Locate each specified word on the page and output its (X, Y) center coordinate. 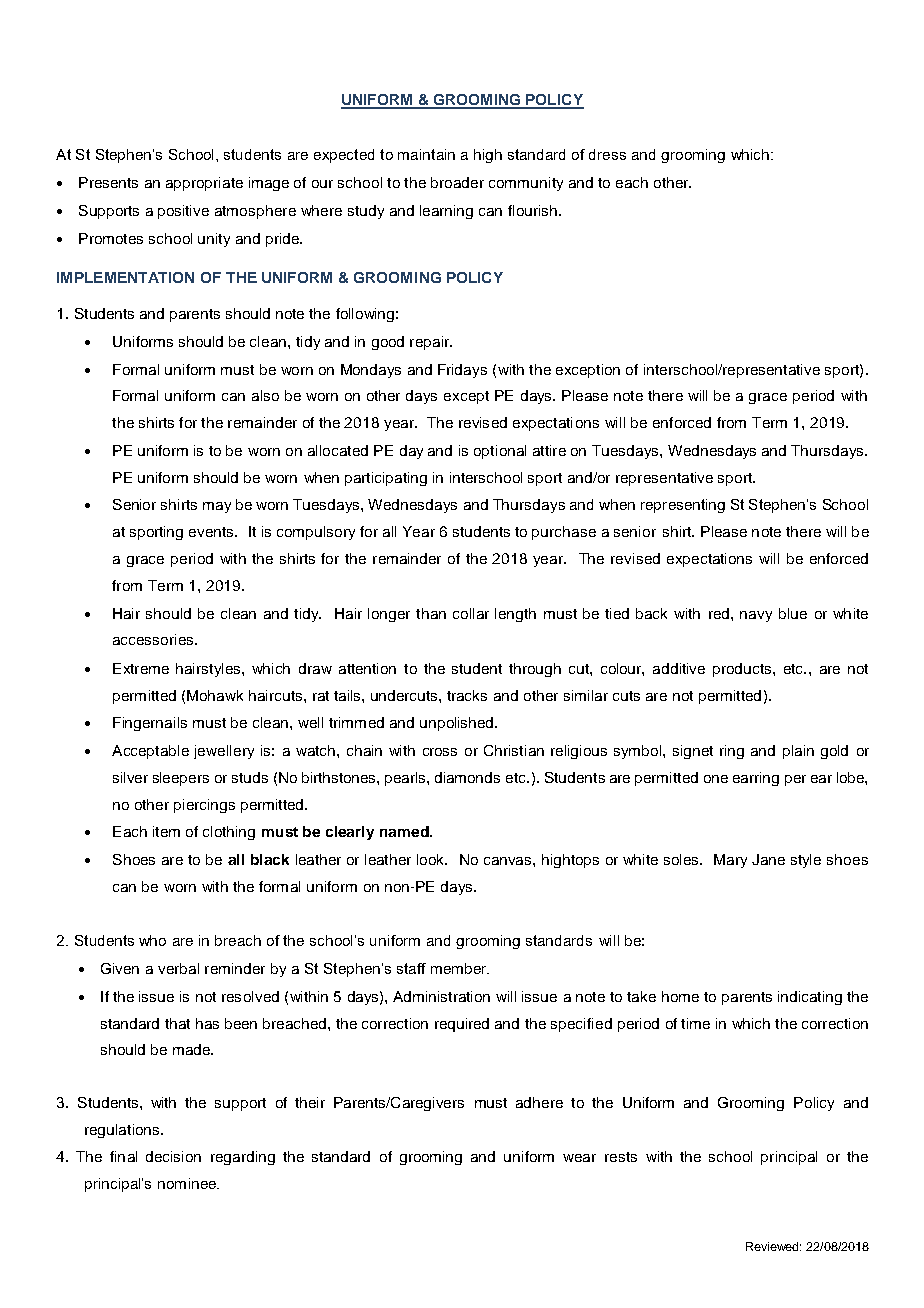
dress (607, 154)
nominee (188, 1183)
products (743, 670)
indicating (810, 998)
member (460, 968)
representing (683, 506)
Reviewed (773, 1246)
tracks (467, 695)
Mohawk (215, 695)
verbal (178, 968)
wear (579, 1158)
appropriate (204, 184)
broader (457, 182)
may (217, 507)
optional (500, 452)
